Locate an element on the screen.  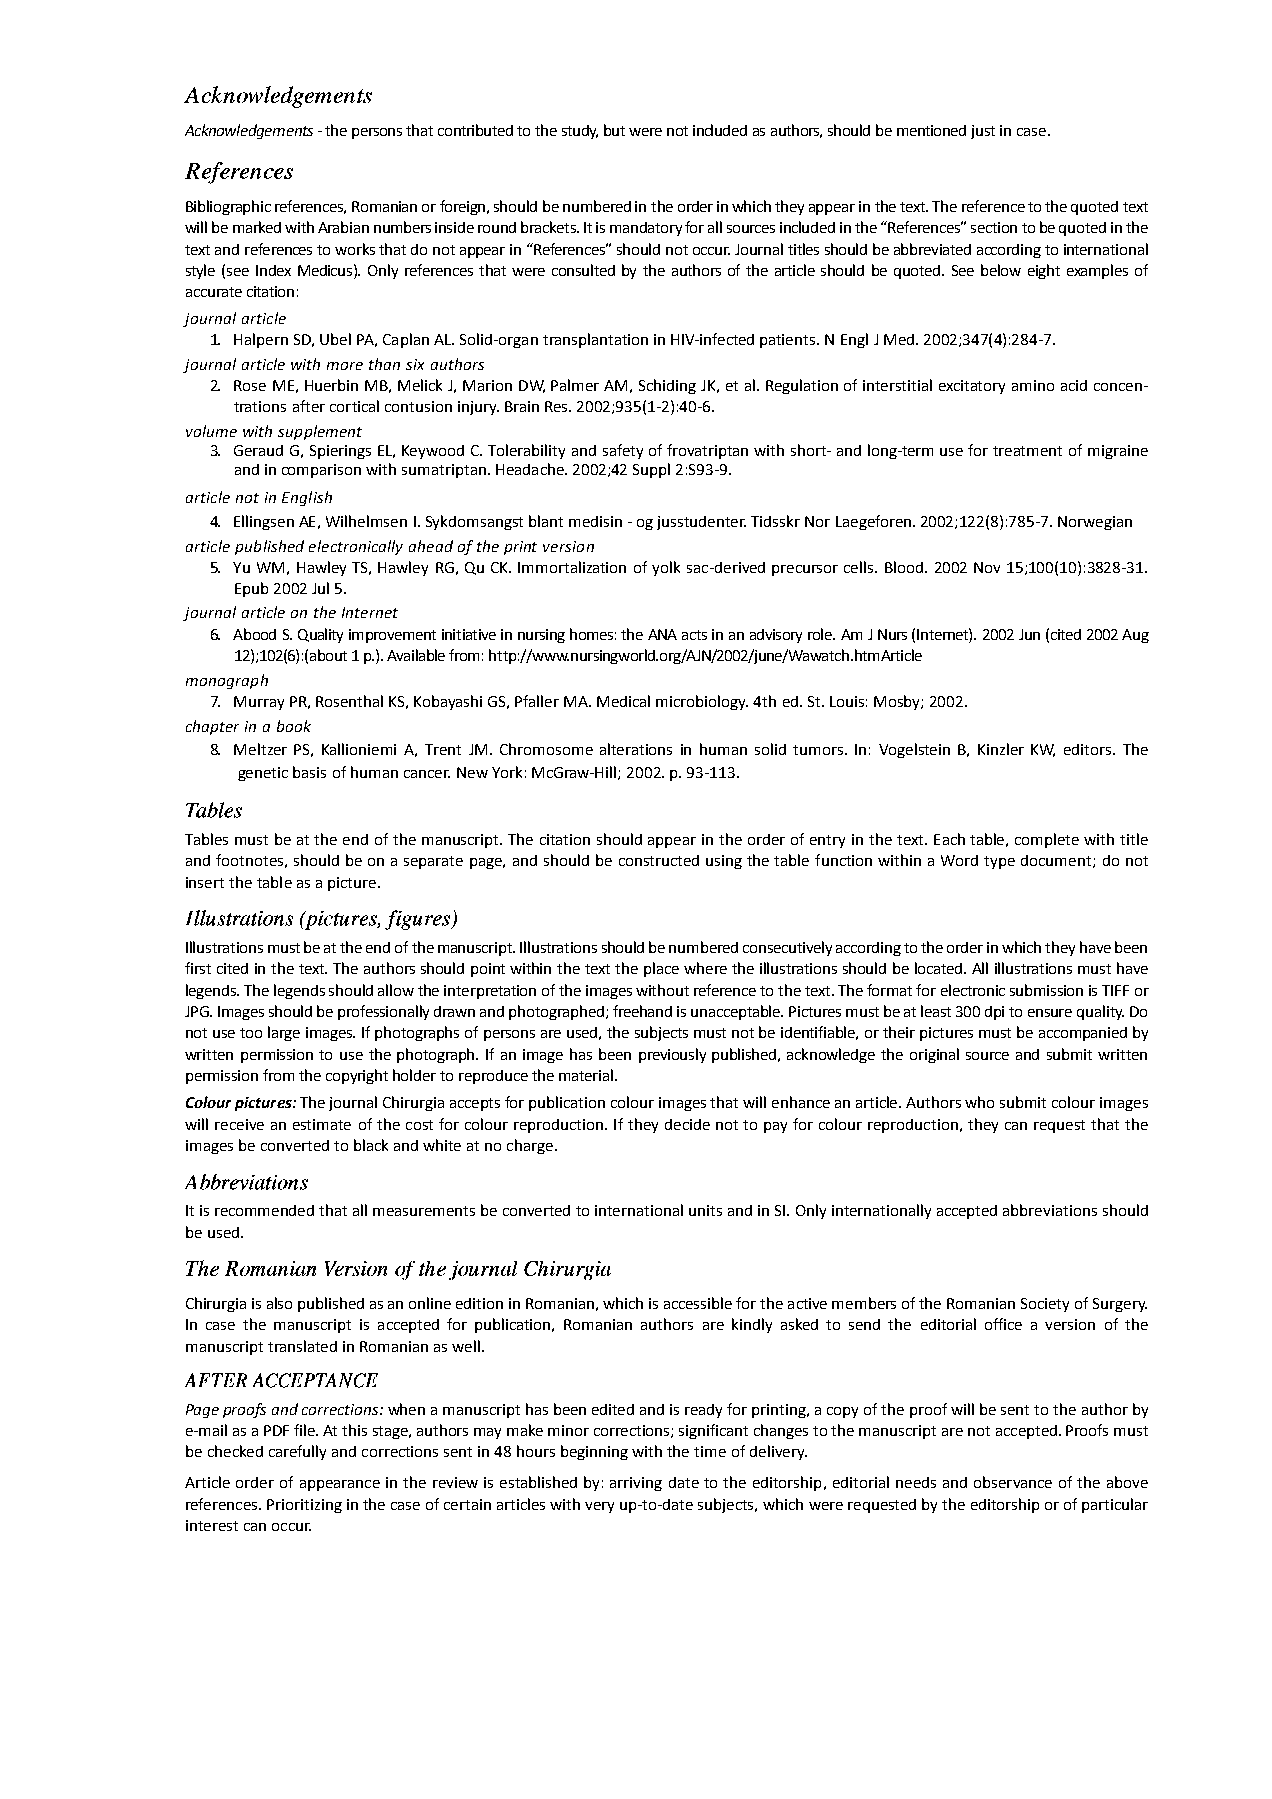
Nov is located at coordinates (987, 567).
